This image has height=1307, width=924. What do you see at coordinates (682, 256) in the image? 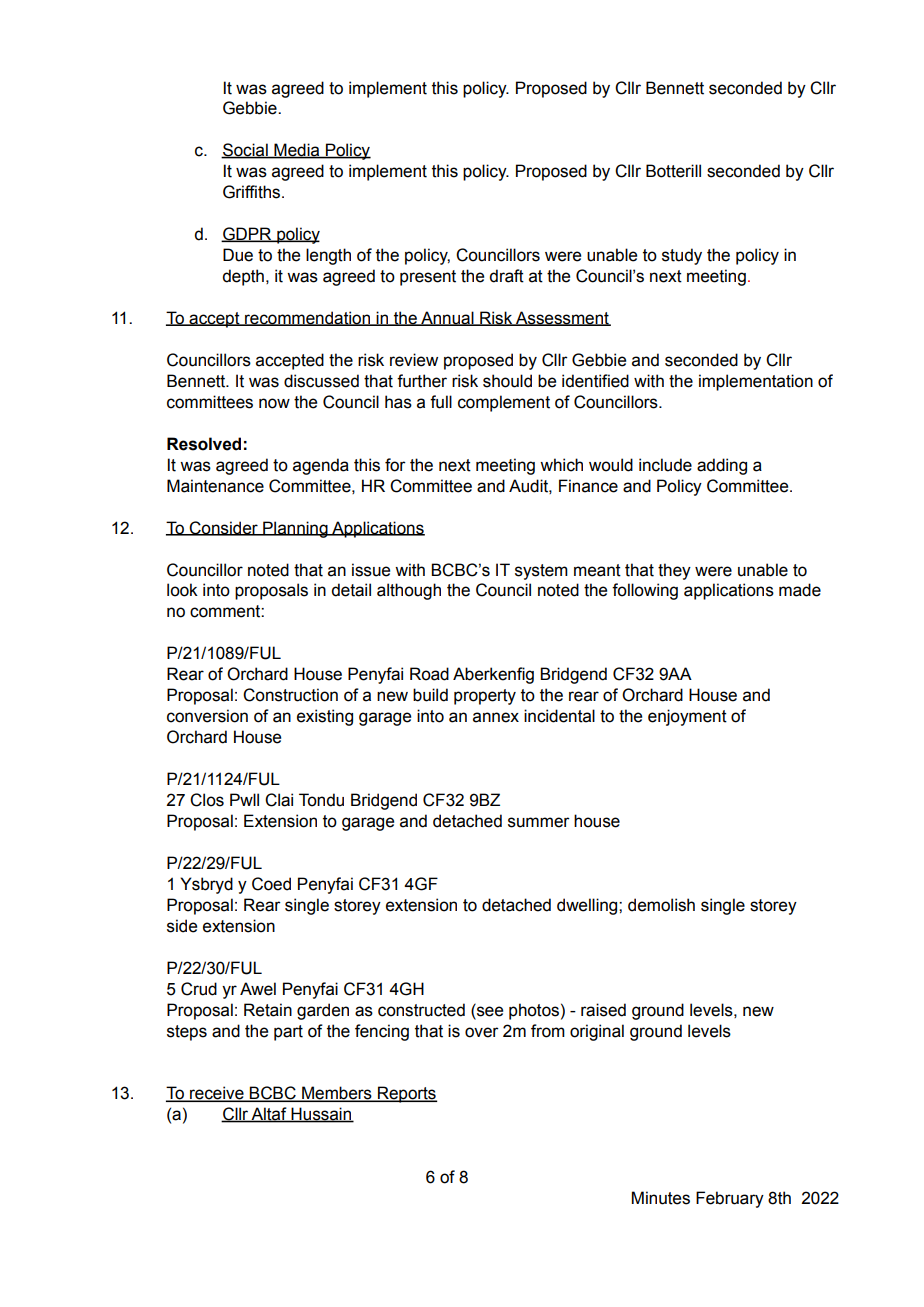
I see `study` at bounding box center [682, 256].
